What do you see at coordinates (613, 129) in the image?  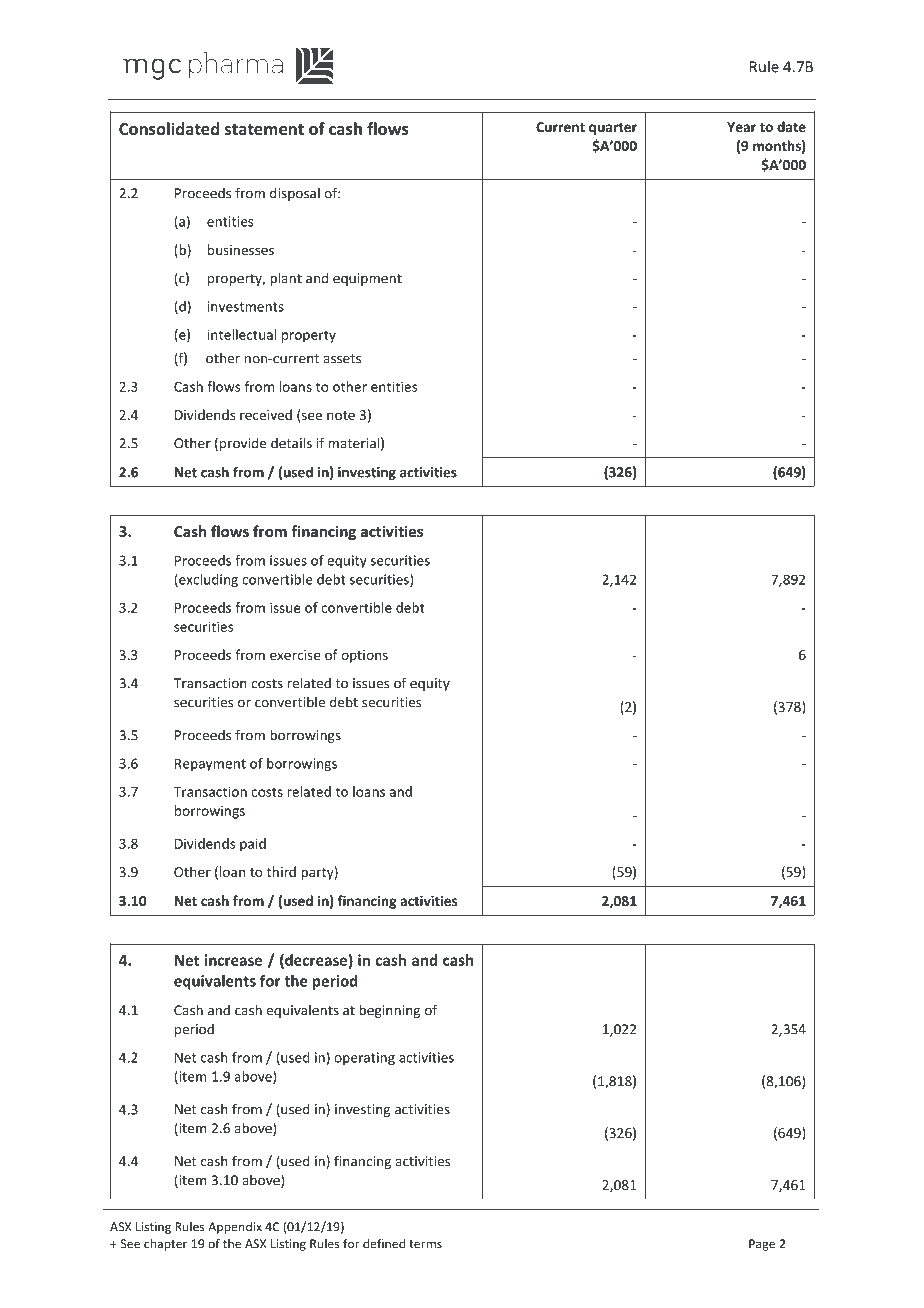 I see `quarter` at bounding box center [613, 129].
